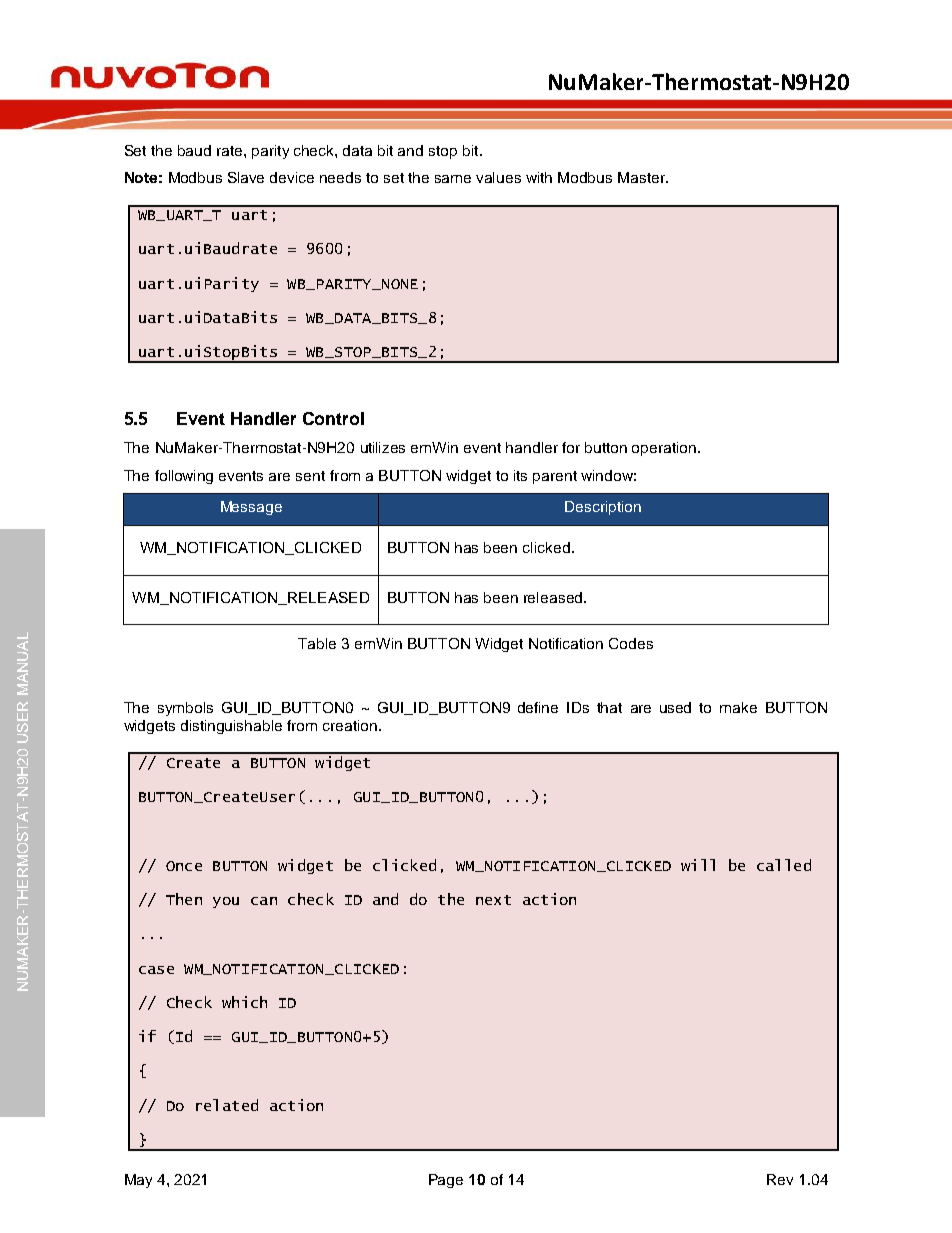  Describe the element at coordinates (184, 866) in the screenshot. I see `Once` at that location.
